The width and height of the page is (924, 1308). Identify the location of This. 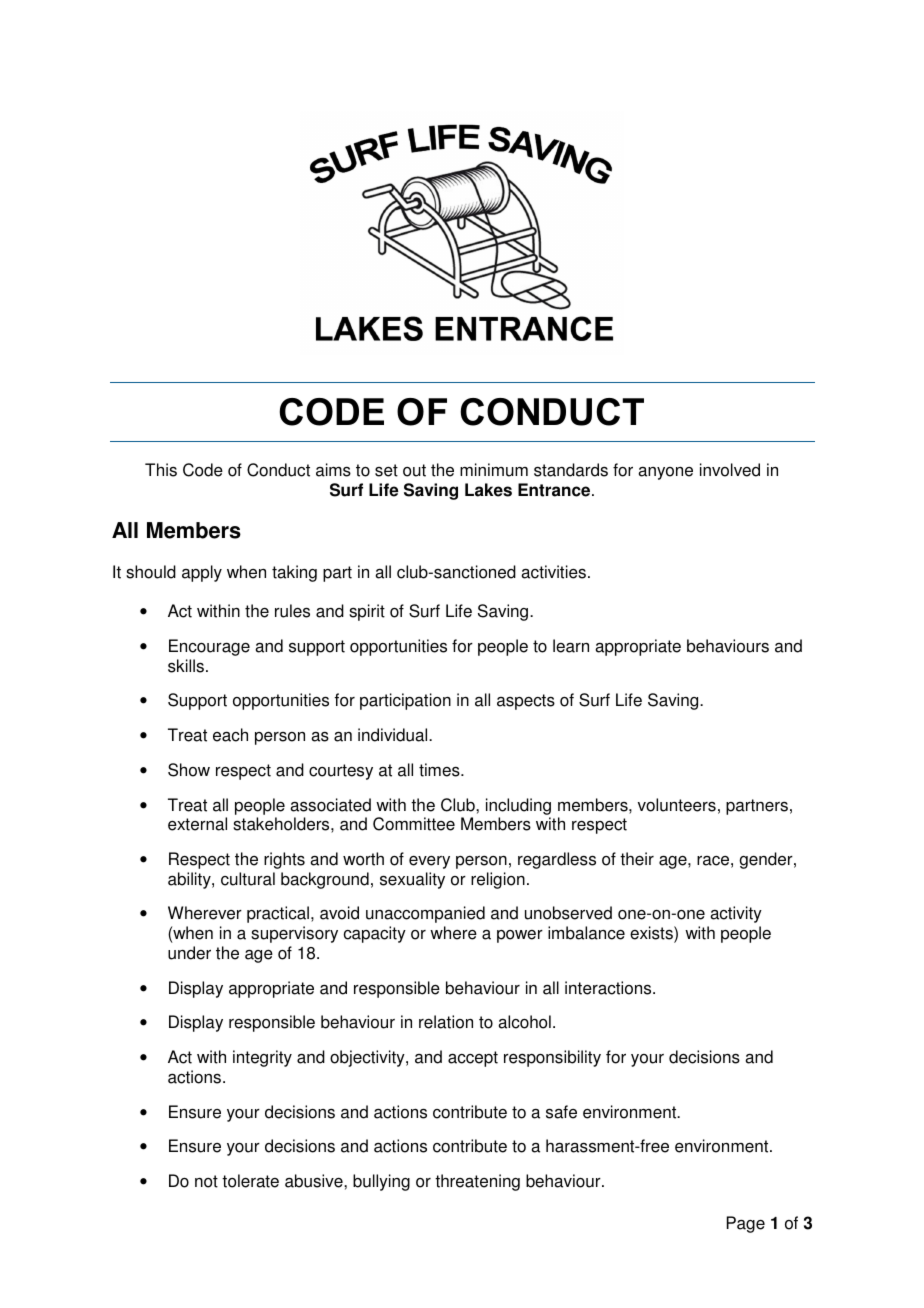
(161, 470).
